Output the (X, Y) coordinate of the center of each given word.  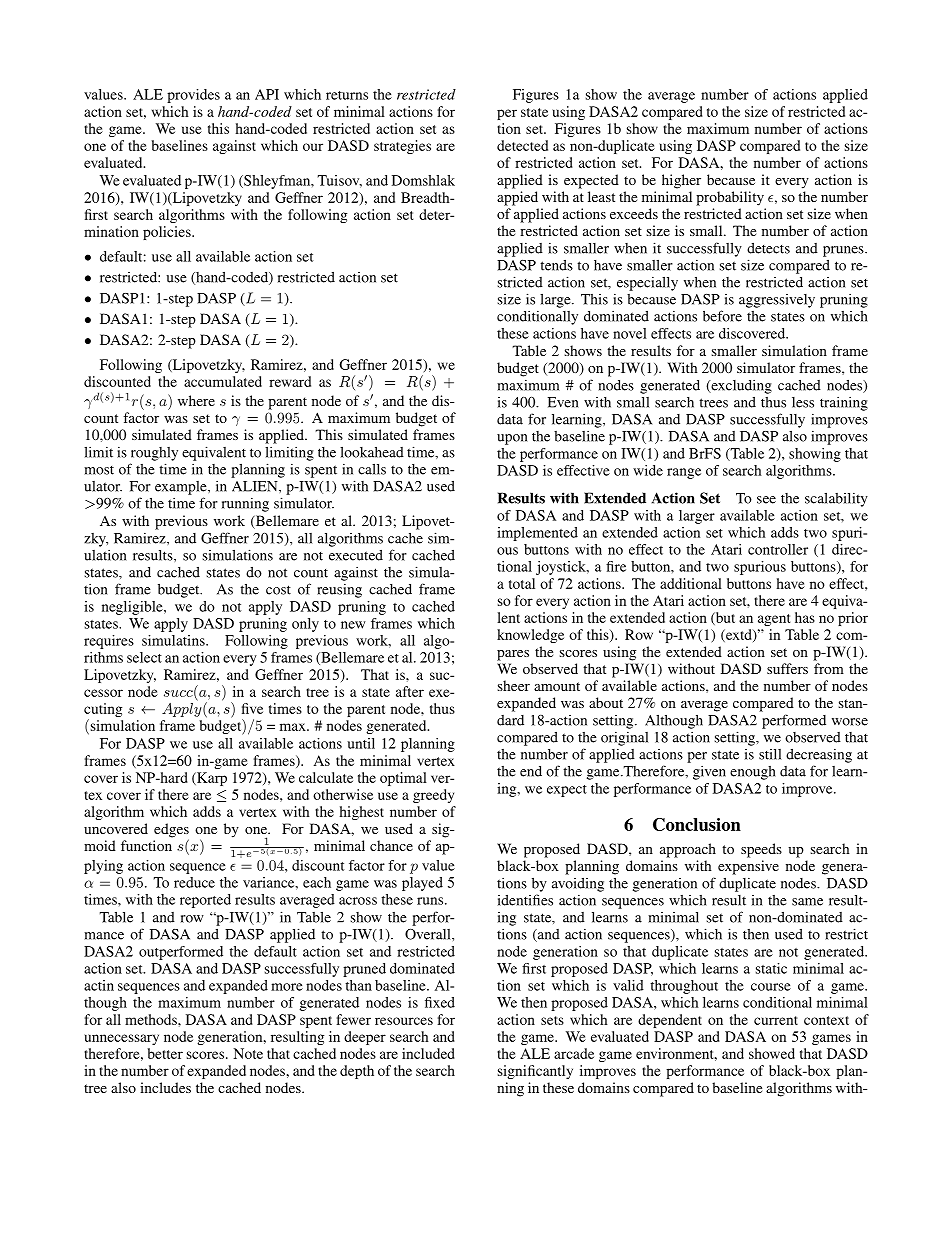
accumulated (223, 381)
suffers (787, 668)
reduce (194, 882)
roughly (154, 454)
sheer (514, 685)
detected (522, 145)
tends (556, 265)
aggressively (777, 301)
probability (730, 198)
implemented (537, 534)
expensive (748, 867)
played (422, 884)
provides (193, 96)
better (165, 1053)
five (252, 708)
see (766, 500)
